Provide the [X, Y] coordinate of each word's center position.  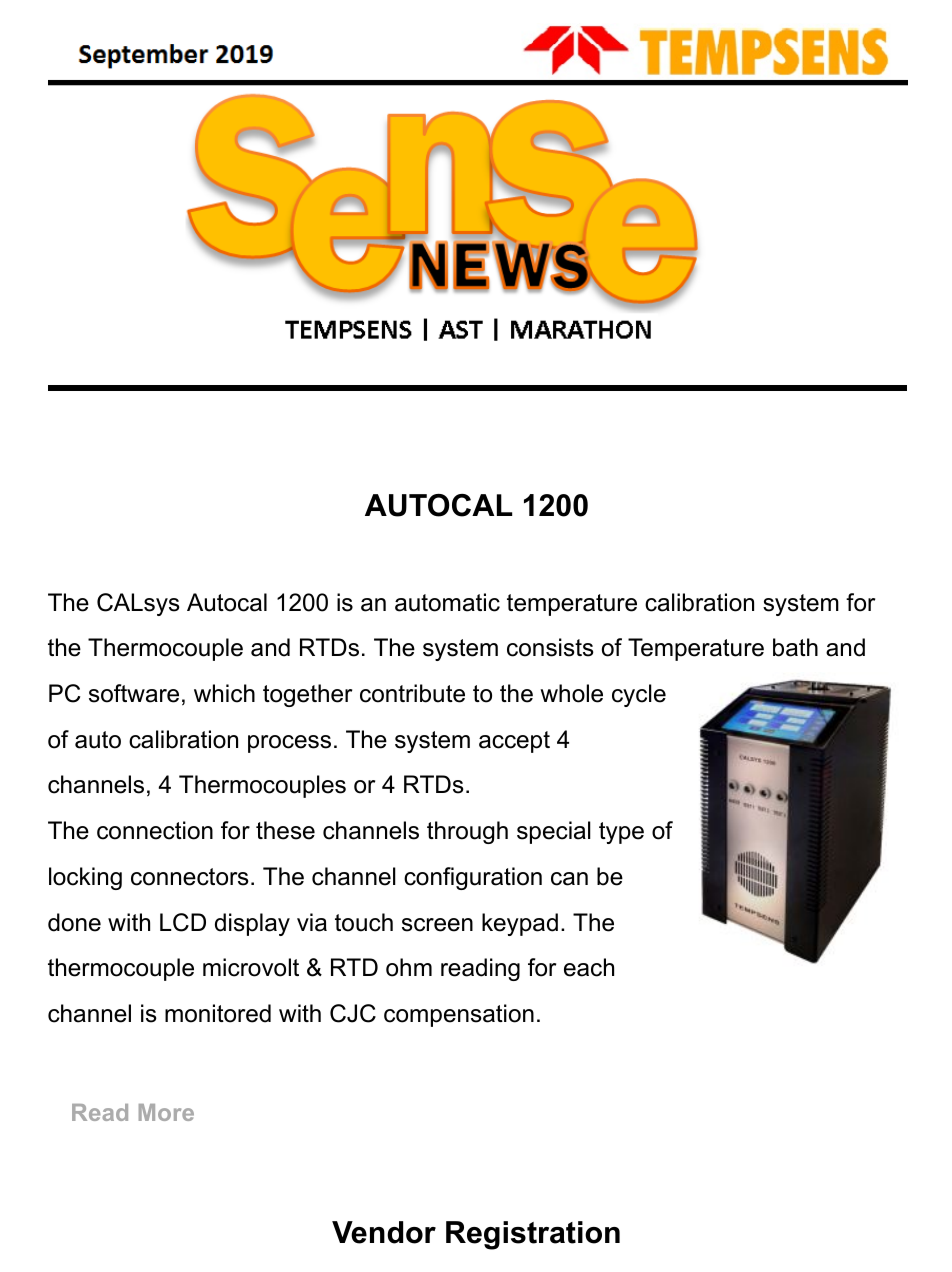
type [621, 833]
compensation [459, 1015]
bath [795, 647]
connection [155, 830]
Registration [533, 1235]
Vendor [384, 1232]
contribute [412, 693]
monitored [218, 1013]
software [134, 693]
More [166, 1112]
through [467, 832]
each [589, 967]
